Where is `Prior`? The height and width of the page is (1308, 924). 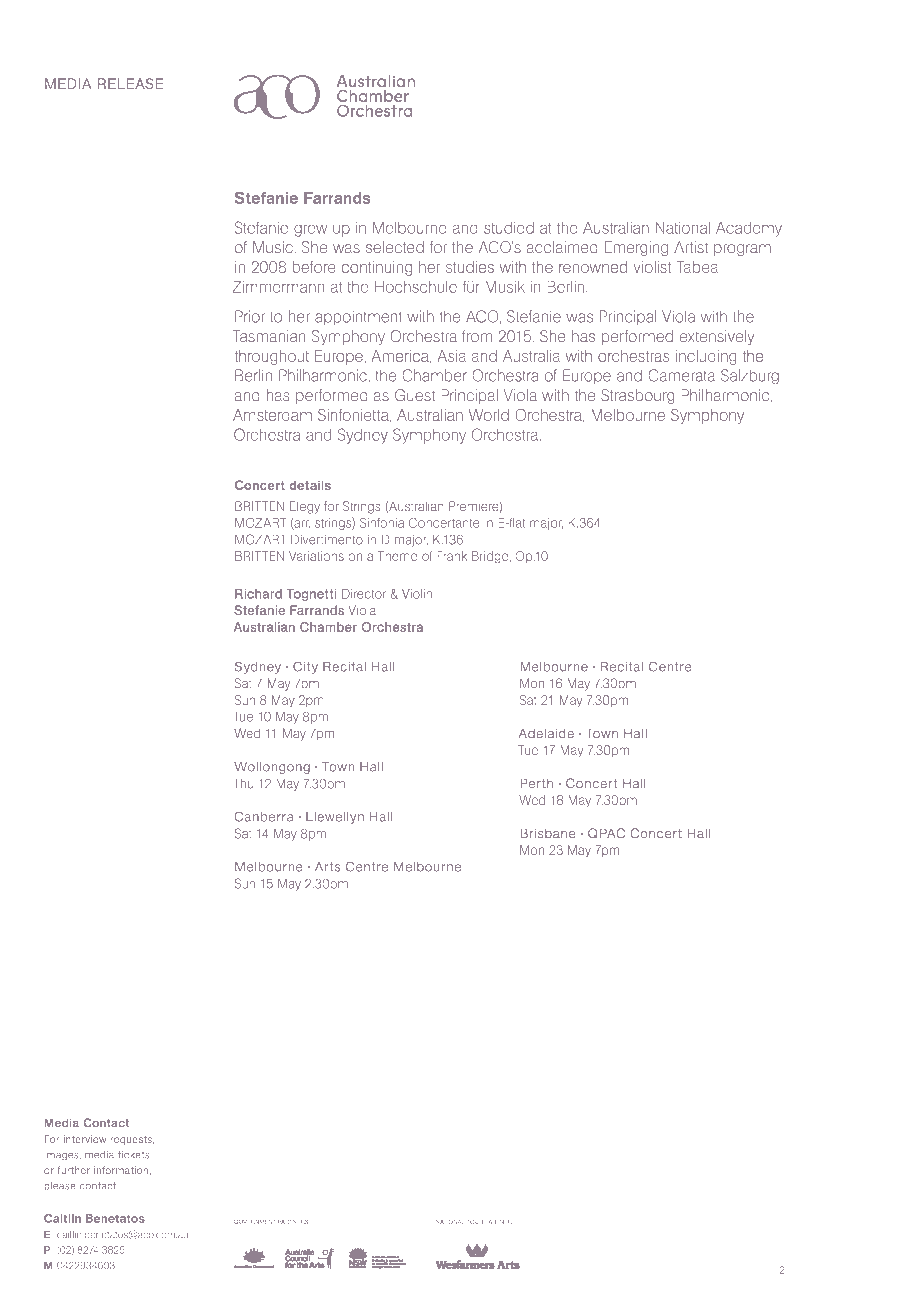 Prior is located at coordinates (250, 316).
